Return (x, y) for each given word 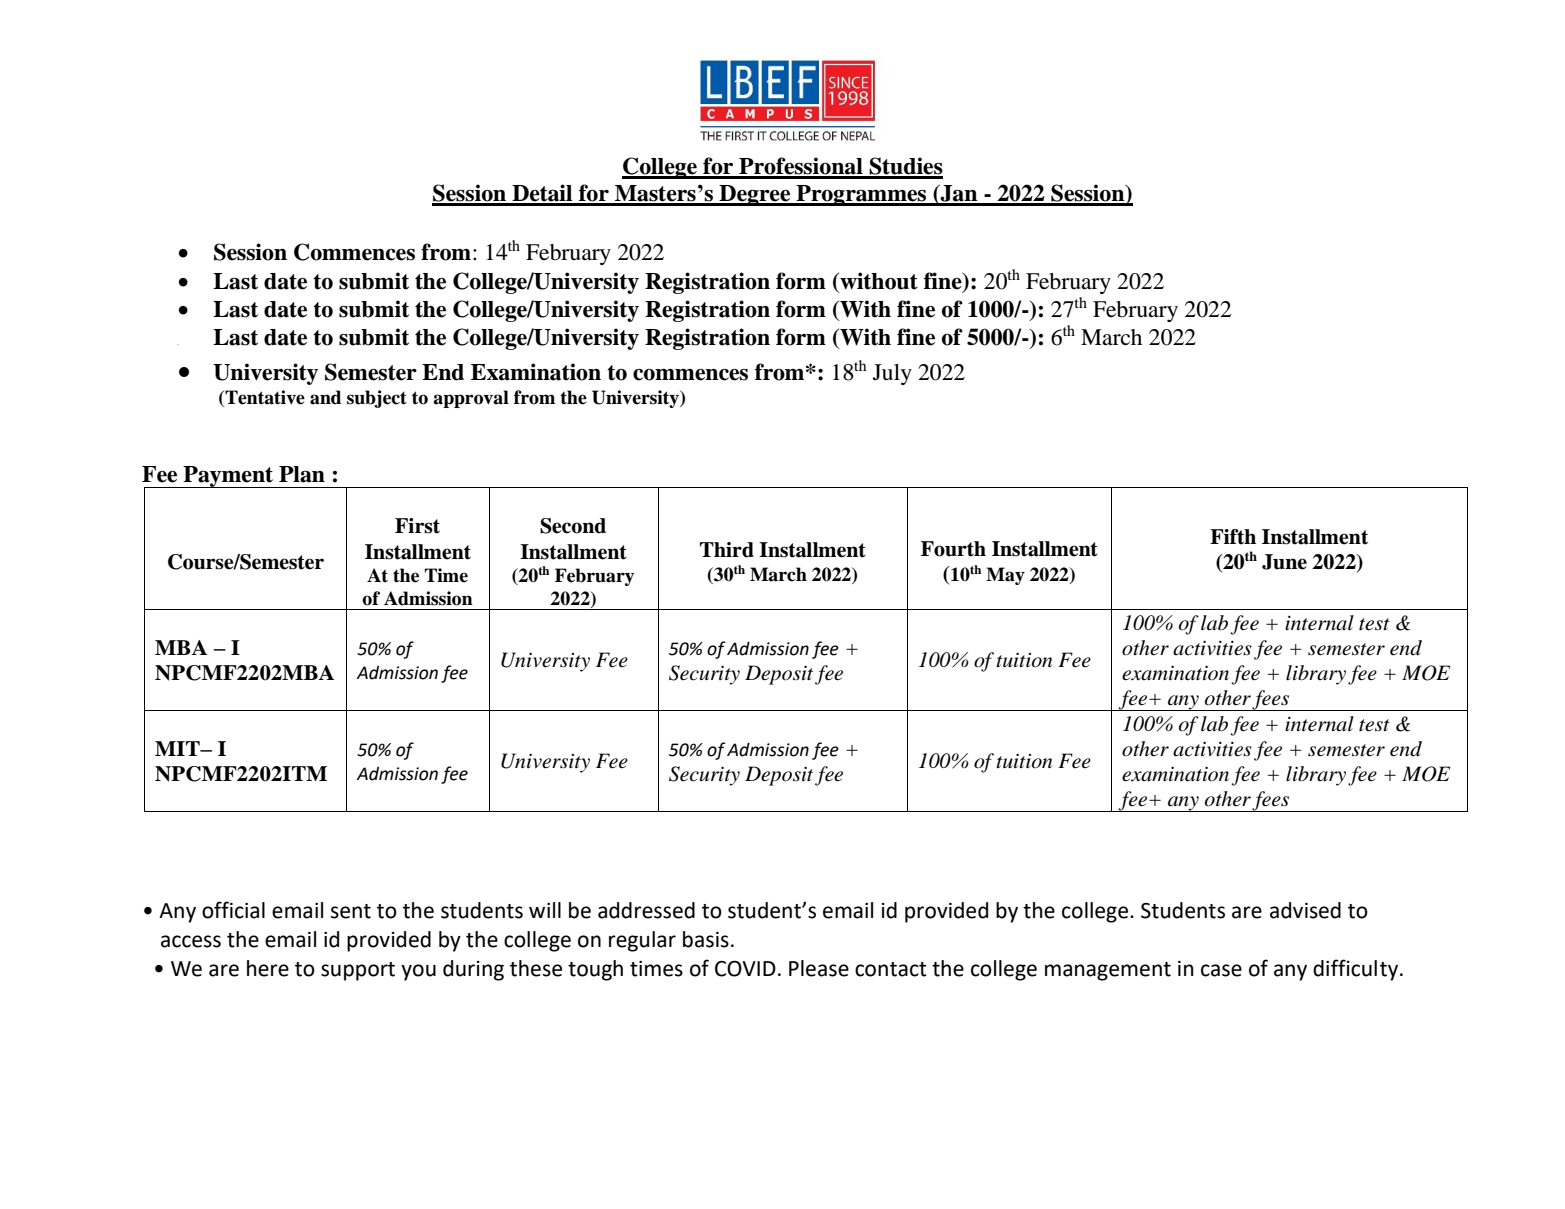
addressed (646, 910)
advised (1305, 910)
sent (351, 911)
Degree (755, 195)
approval (471, 399)
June (1284, 562)
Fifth (1233, 537)
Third (727, 550)
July (892, 374)
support (358, 971)
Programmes (861, 195)
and (325, 397)
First (417, 526)
